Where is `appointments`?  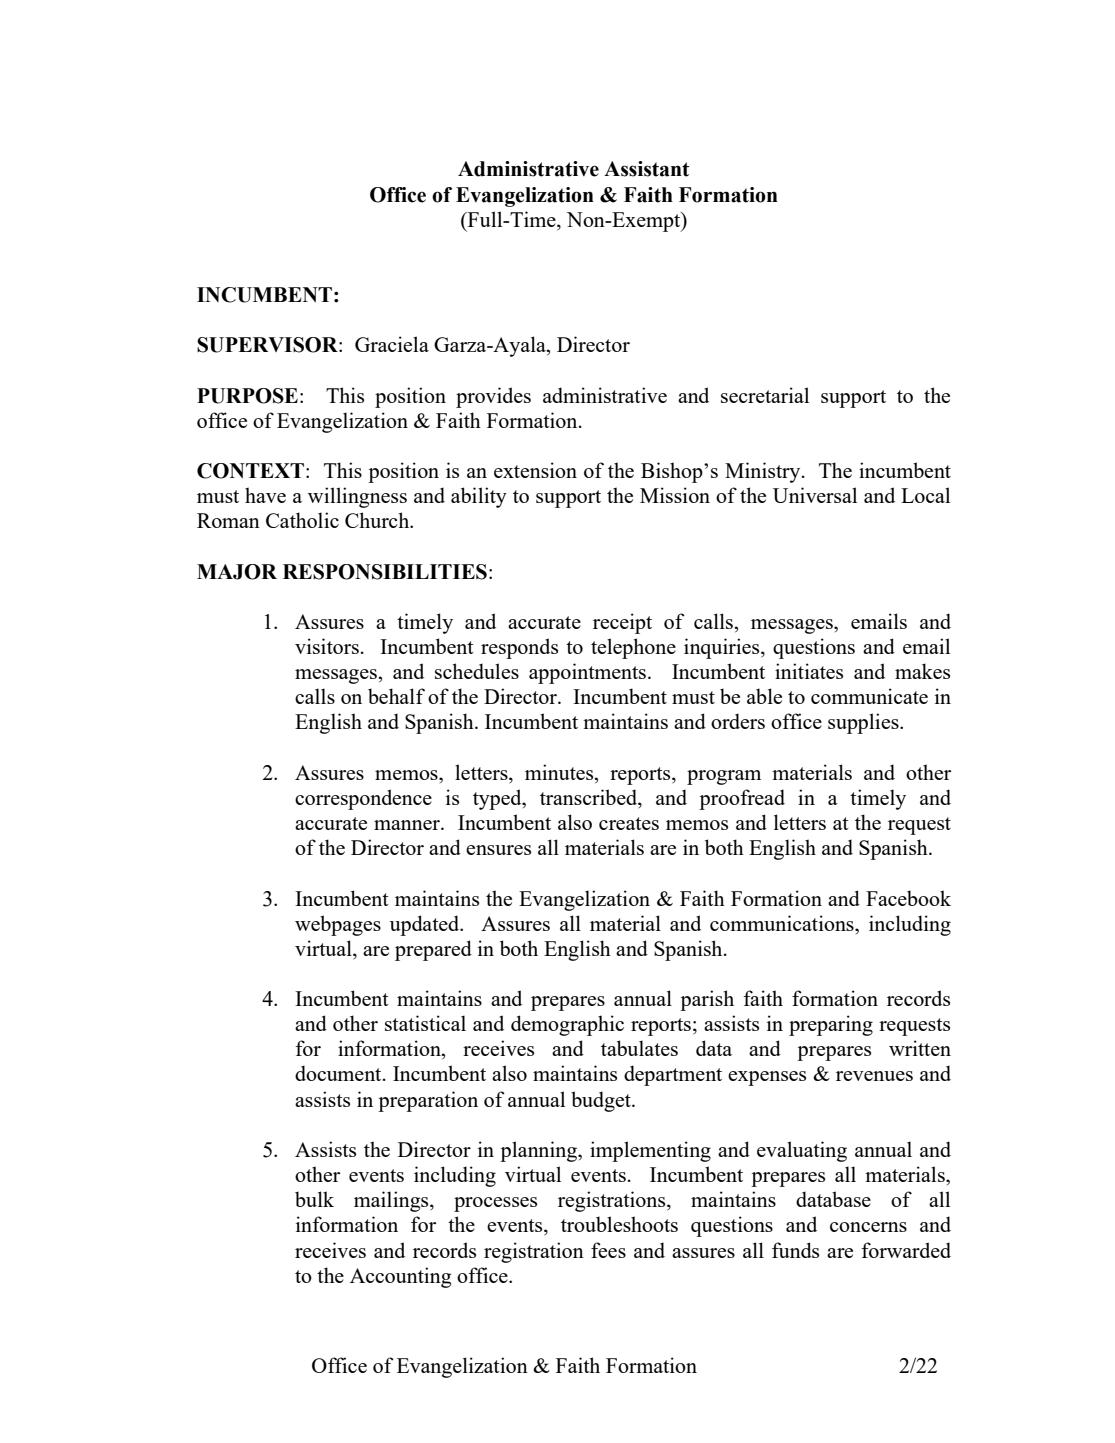 appointments is located at coordinates (587, 673).
